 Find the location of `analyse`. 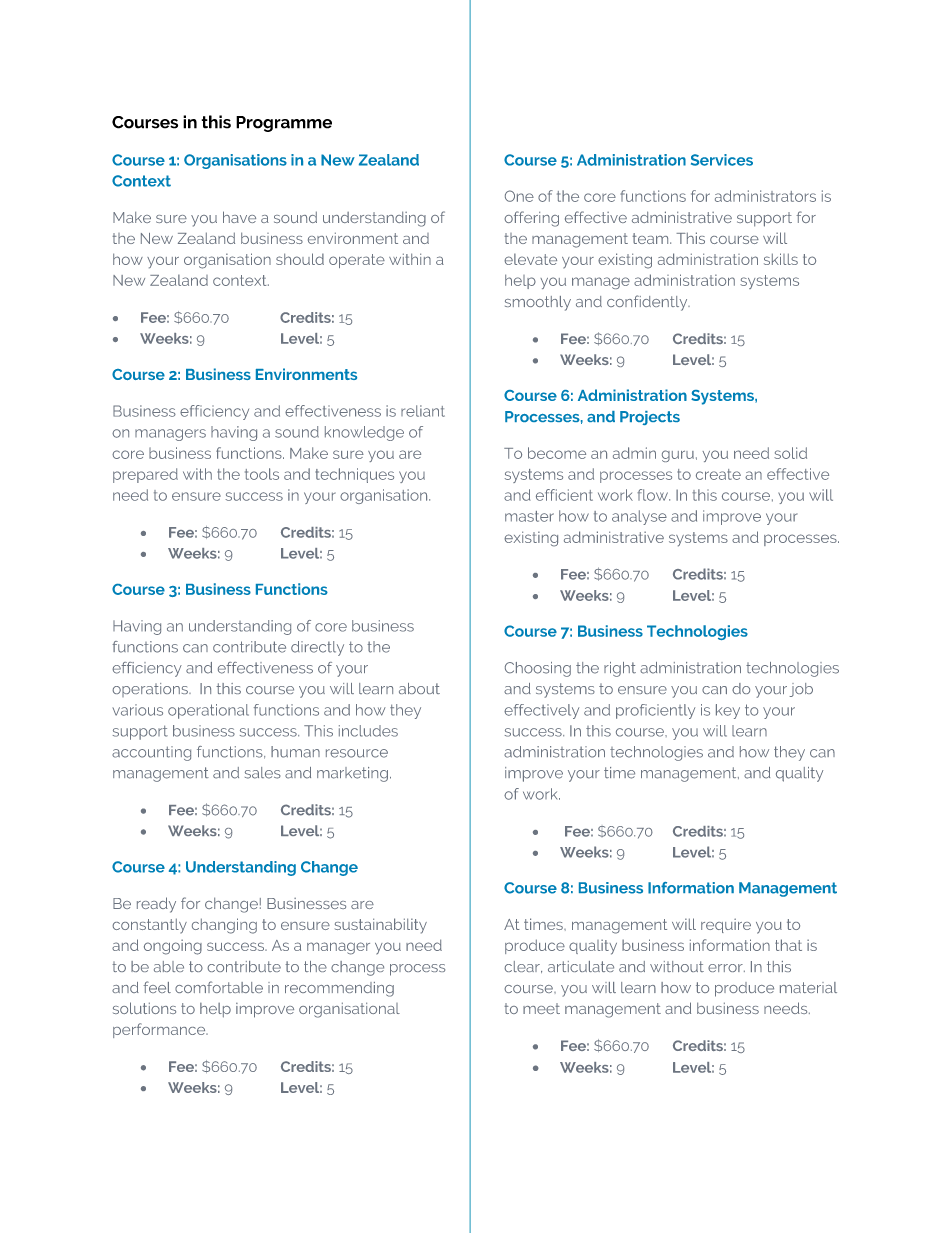

analyse is located at coordinates (639, 517).
